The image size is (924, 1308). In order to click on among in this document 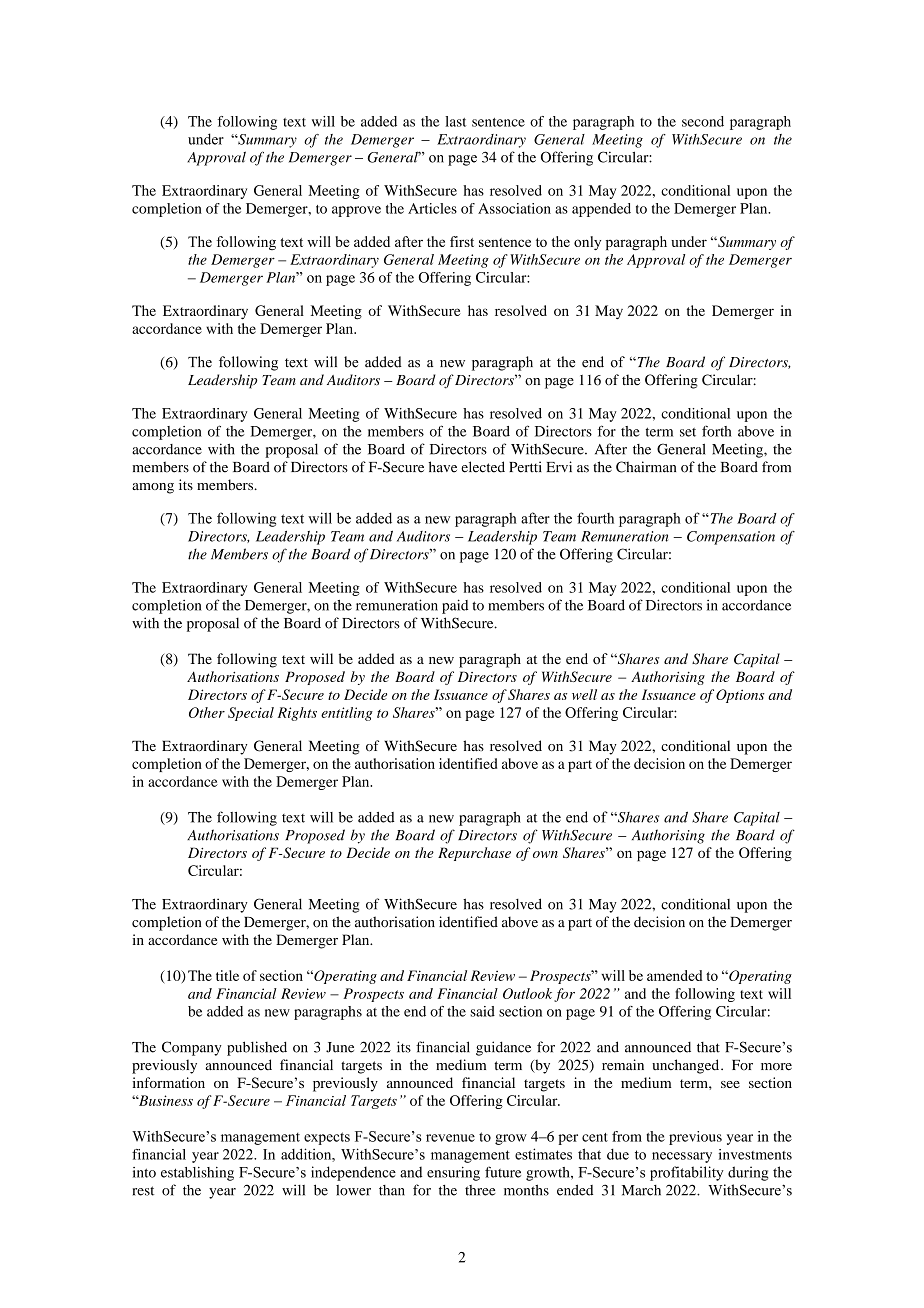, I will do `click(153, 488)`.
